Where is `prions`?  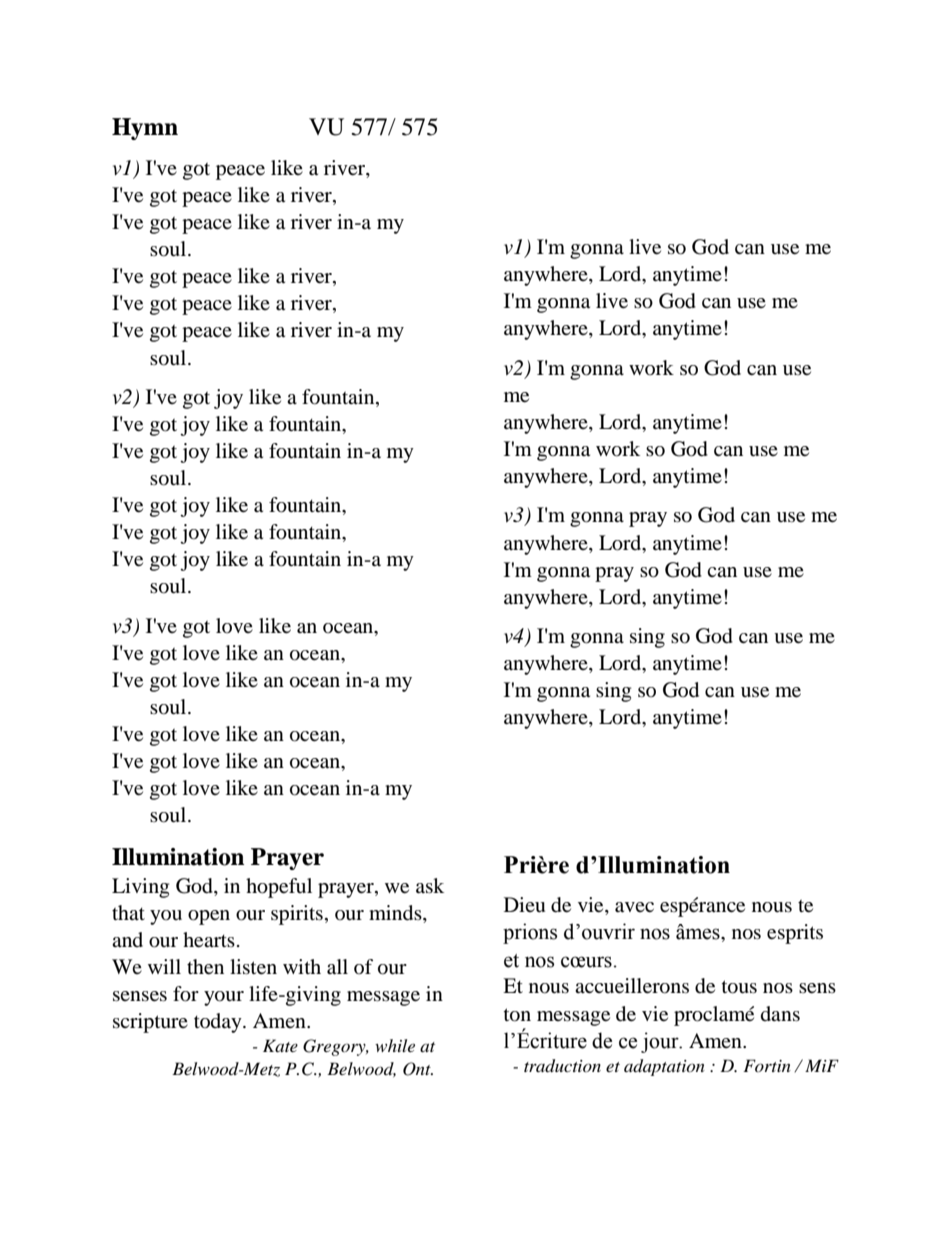 prions is located at coordinates (530, 933).
